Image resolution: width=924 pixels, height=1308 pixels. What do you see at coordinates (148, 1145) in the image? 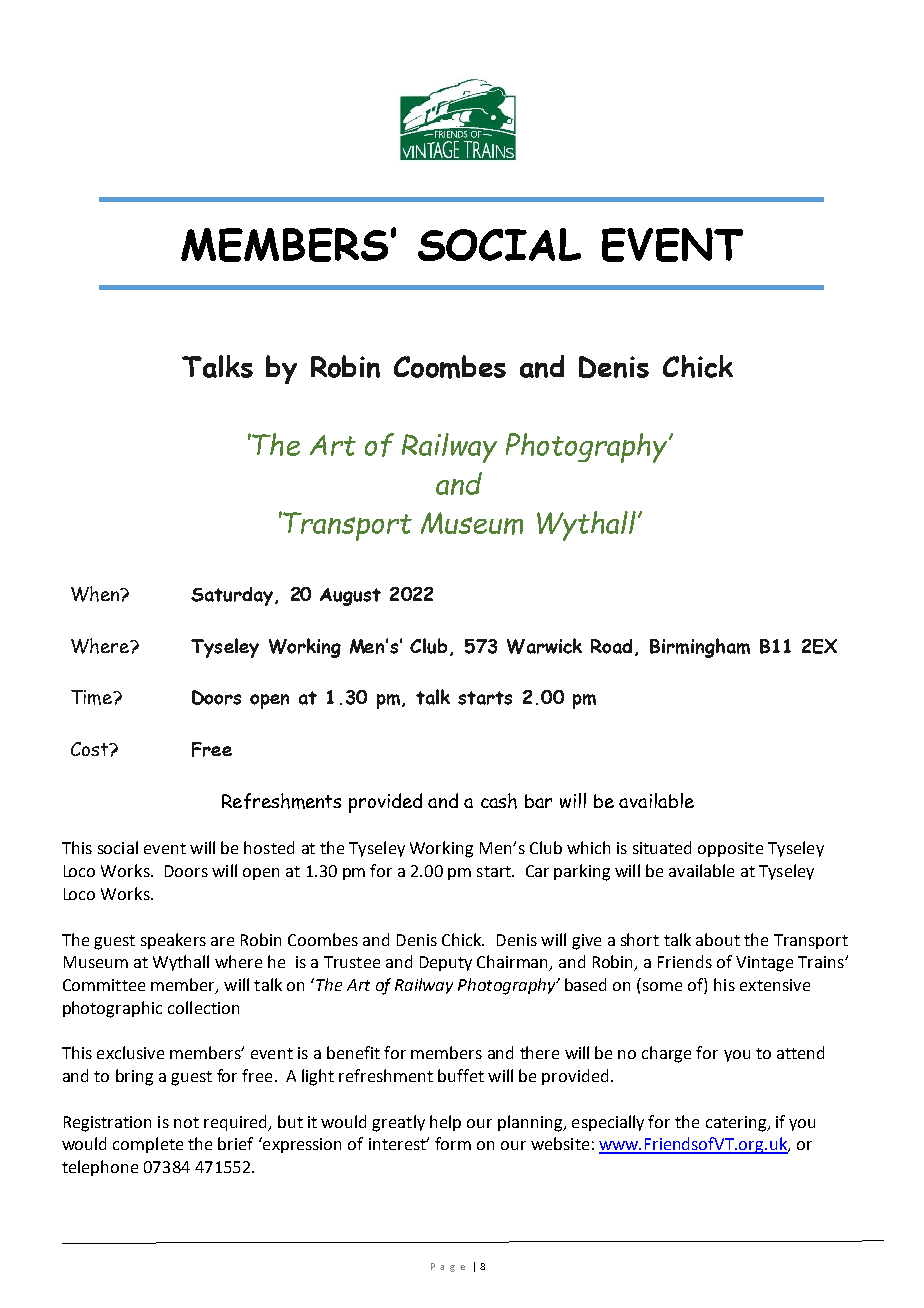
I see `complete` at bounding box center [148, 1145].
